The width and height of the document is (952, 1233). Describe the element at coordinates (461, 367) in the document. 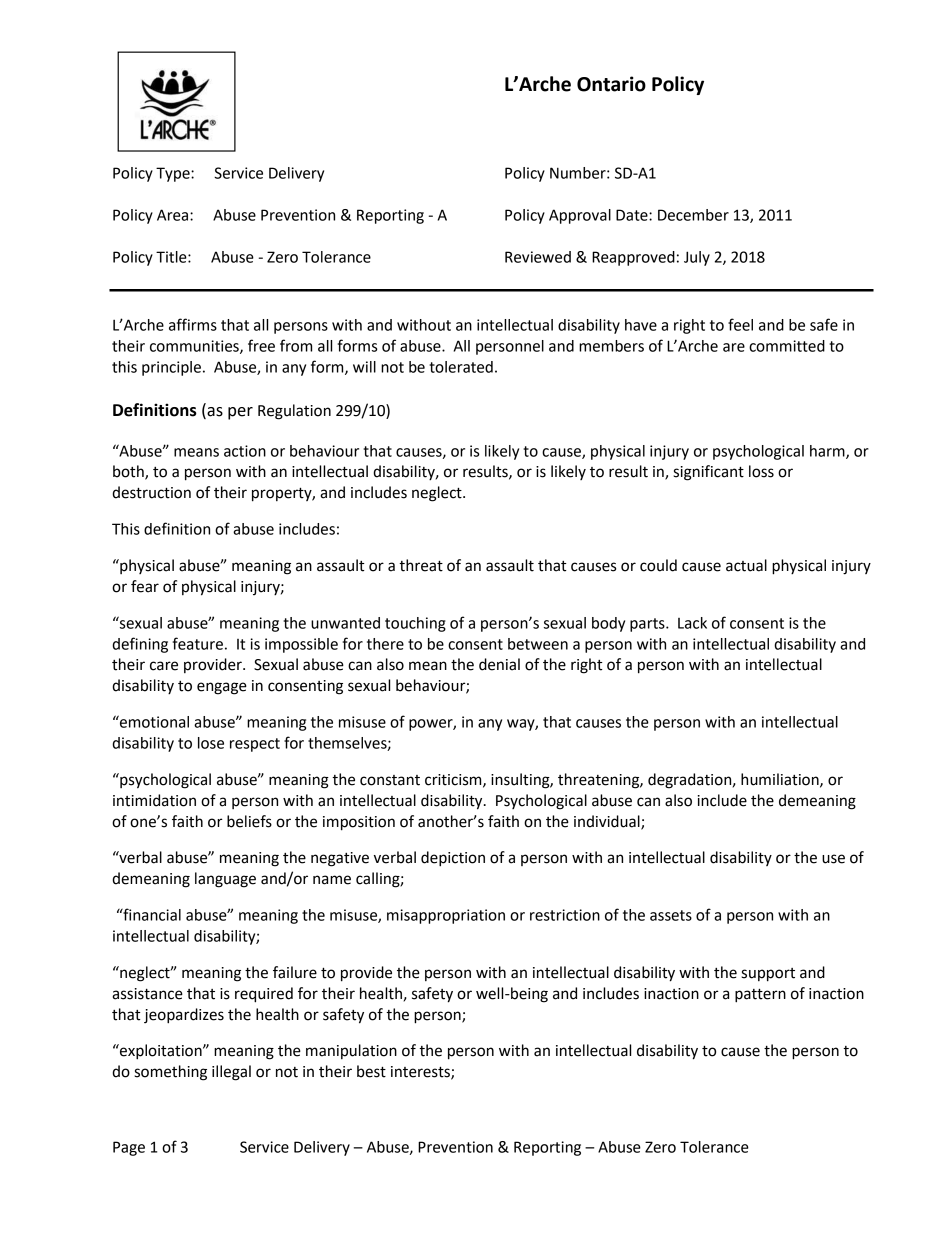

I see `tolerated` at that location.
